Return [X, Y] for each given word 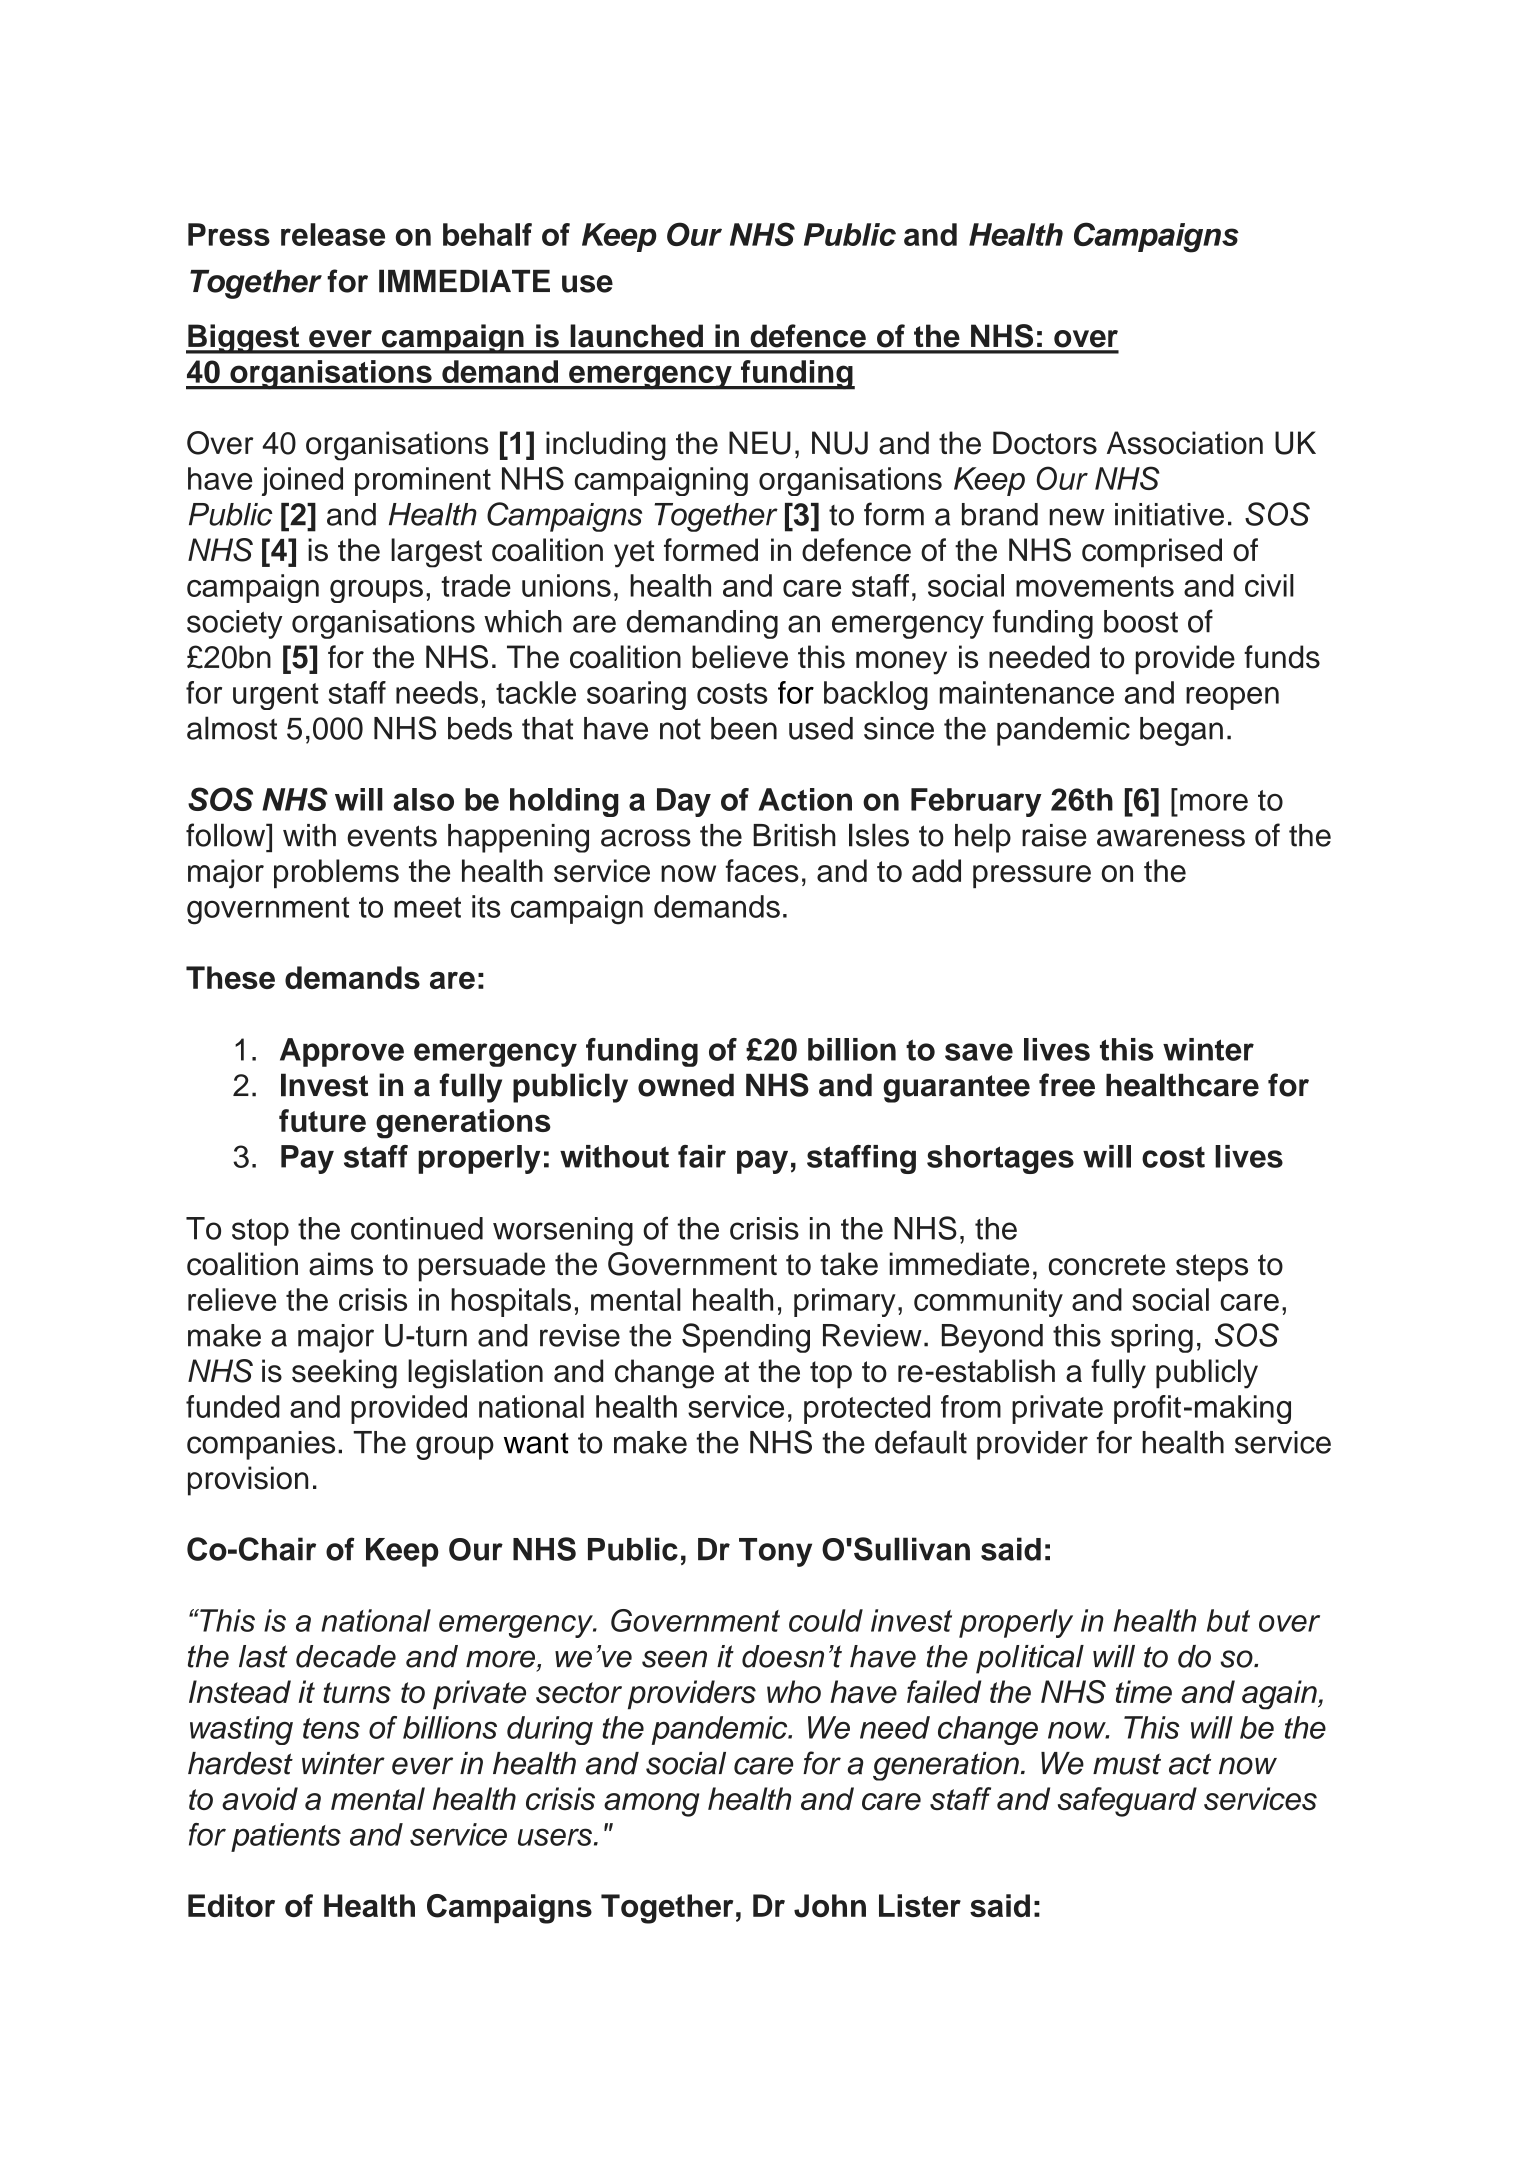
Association [1185, 443]
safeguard [1127, 1802]
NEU [760, 443]
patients [286, 1837]
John [830, 1906]
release [333, 234]
